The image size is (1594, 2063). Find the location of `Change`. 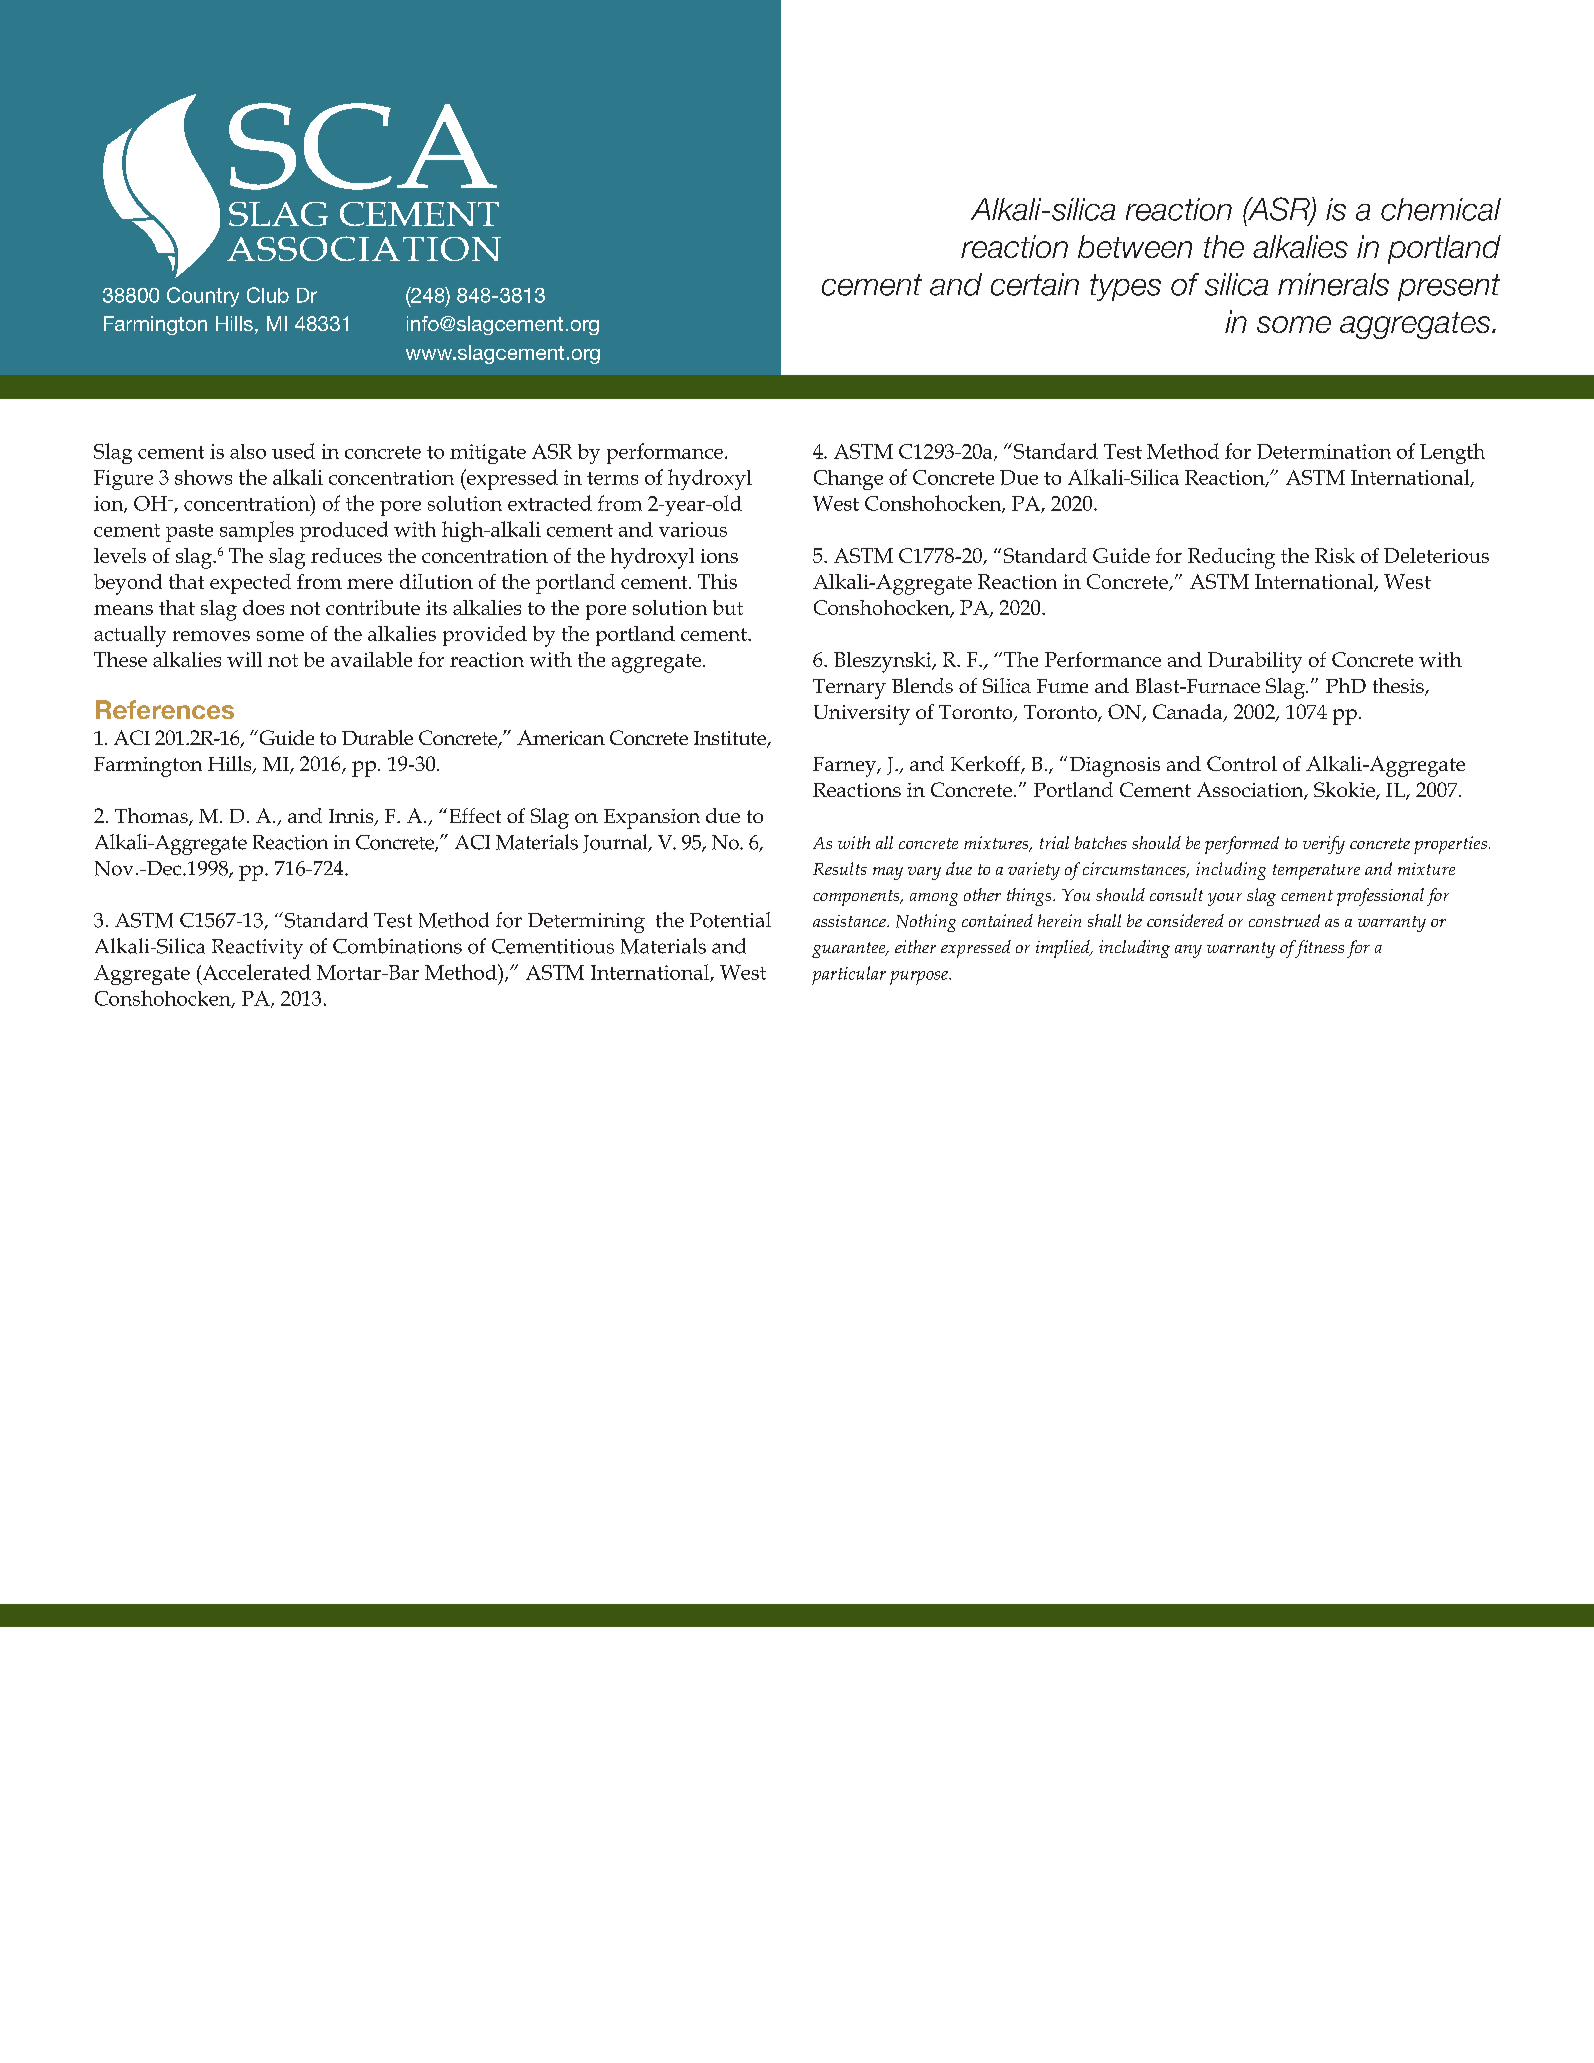

Change is located at coordinates (848, 480).
